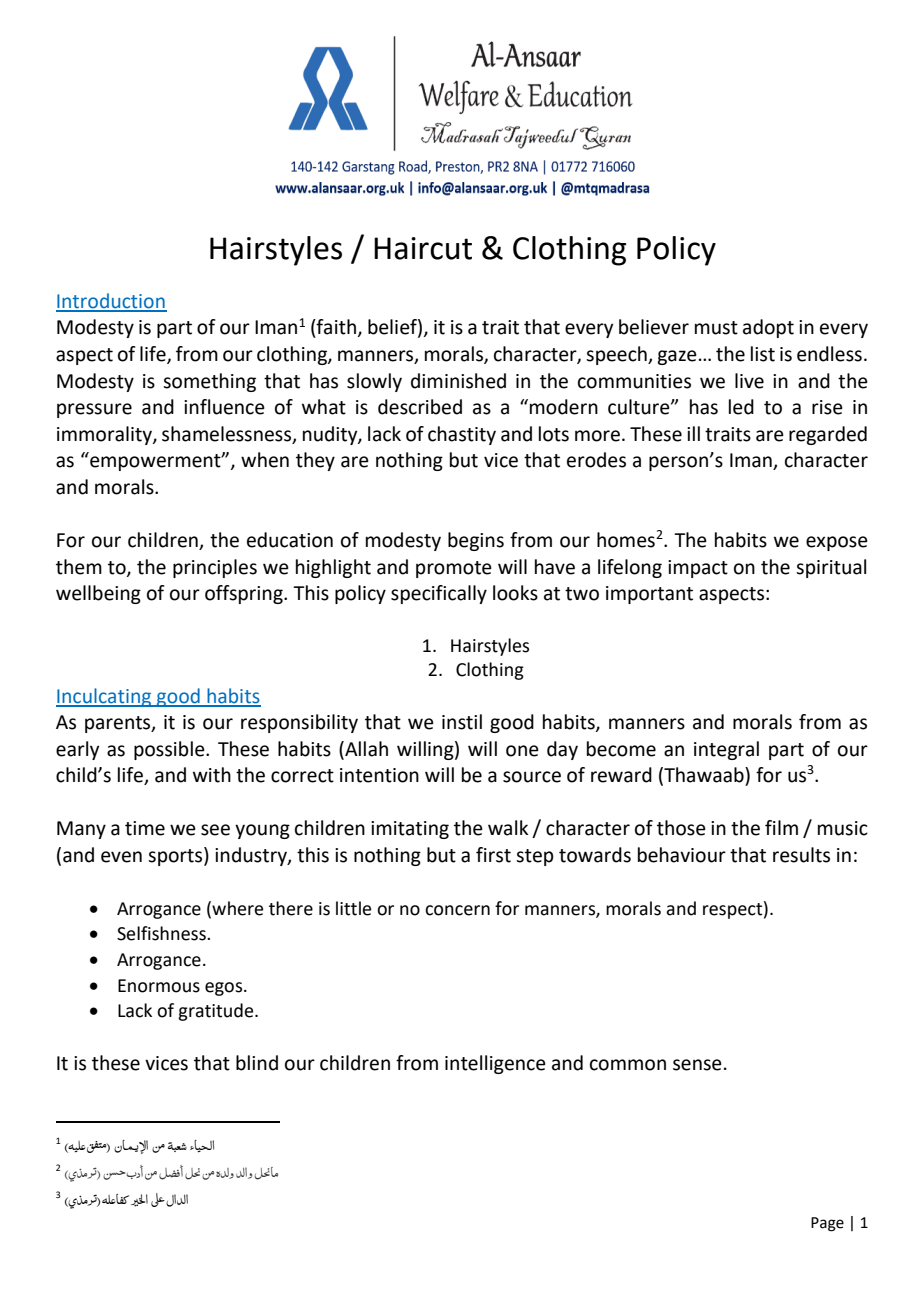 The width and height of the screenshot is (924, 1308). I want to click on instil, so click(462, 722).
